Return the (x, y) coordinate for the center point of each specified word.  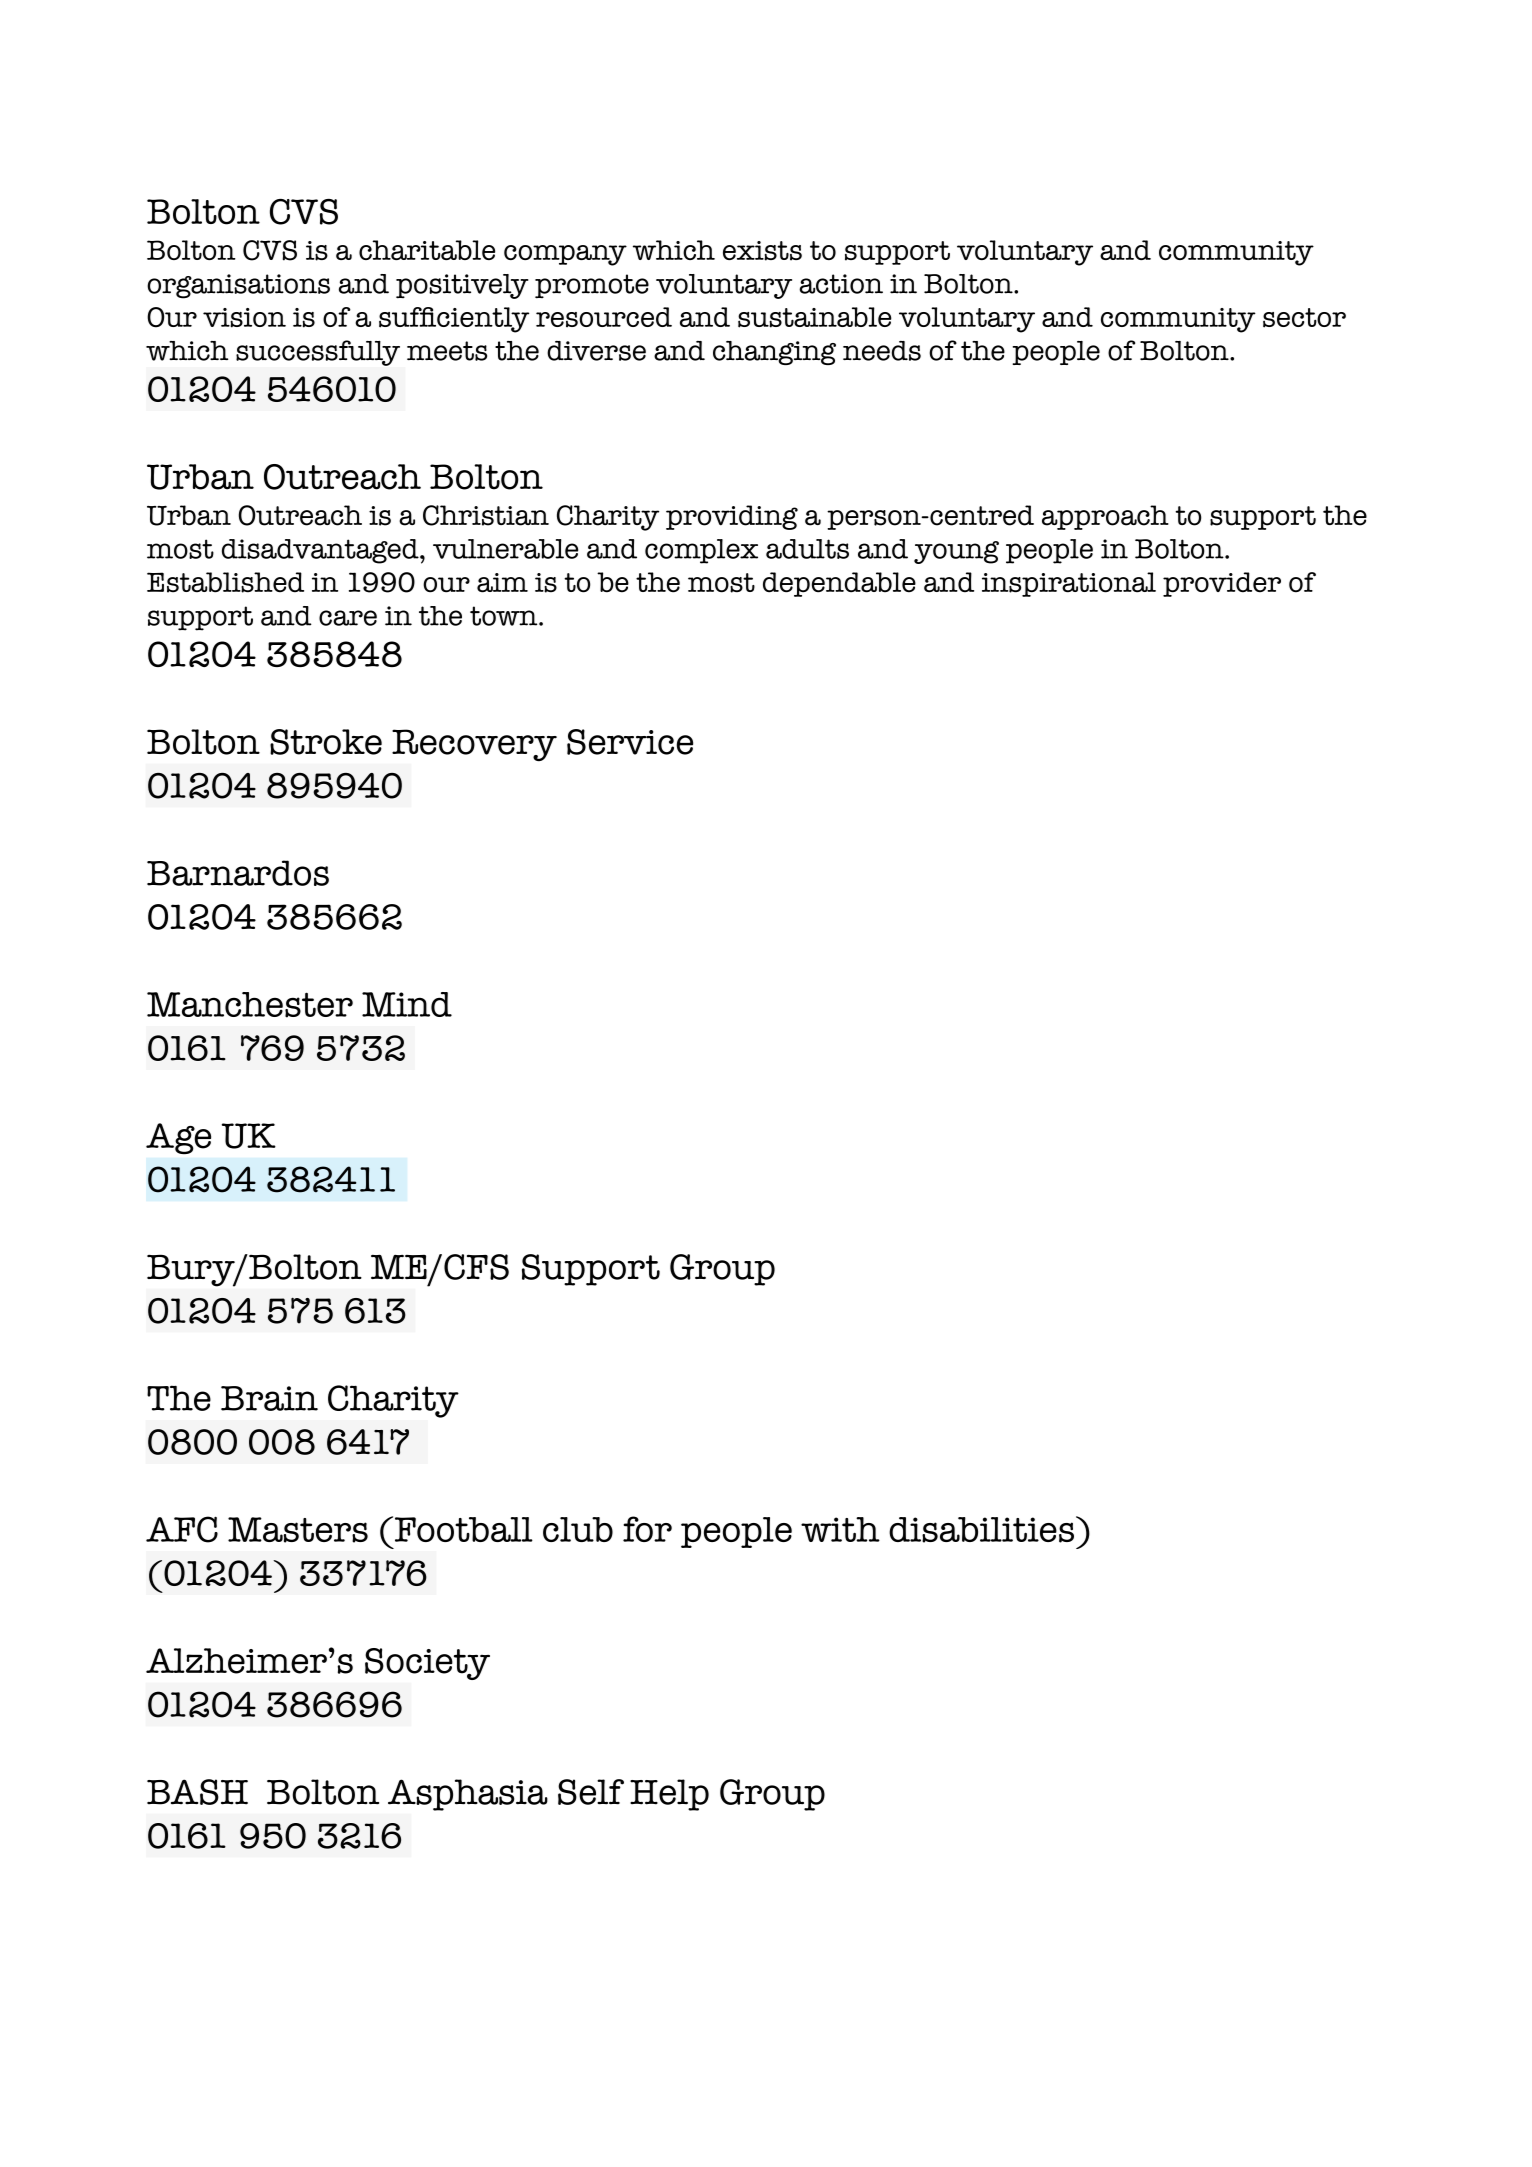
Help (669, 1795)
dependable (839, 584)
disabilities (981, 1530)
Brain (269, 1398)
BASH (197, 1792)
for (647, 1529)
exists (762, 251)
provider (1222, 584)
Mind (407, 1004)
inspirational (1069, 584)
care (348, 618)
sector (1304, 318)
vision (244, 318)
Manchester (250, 1005)
